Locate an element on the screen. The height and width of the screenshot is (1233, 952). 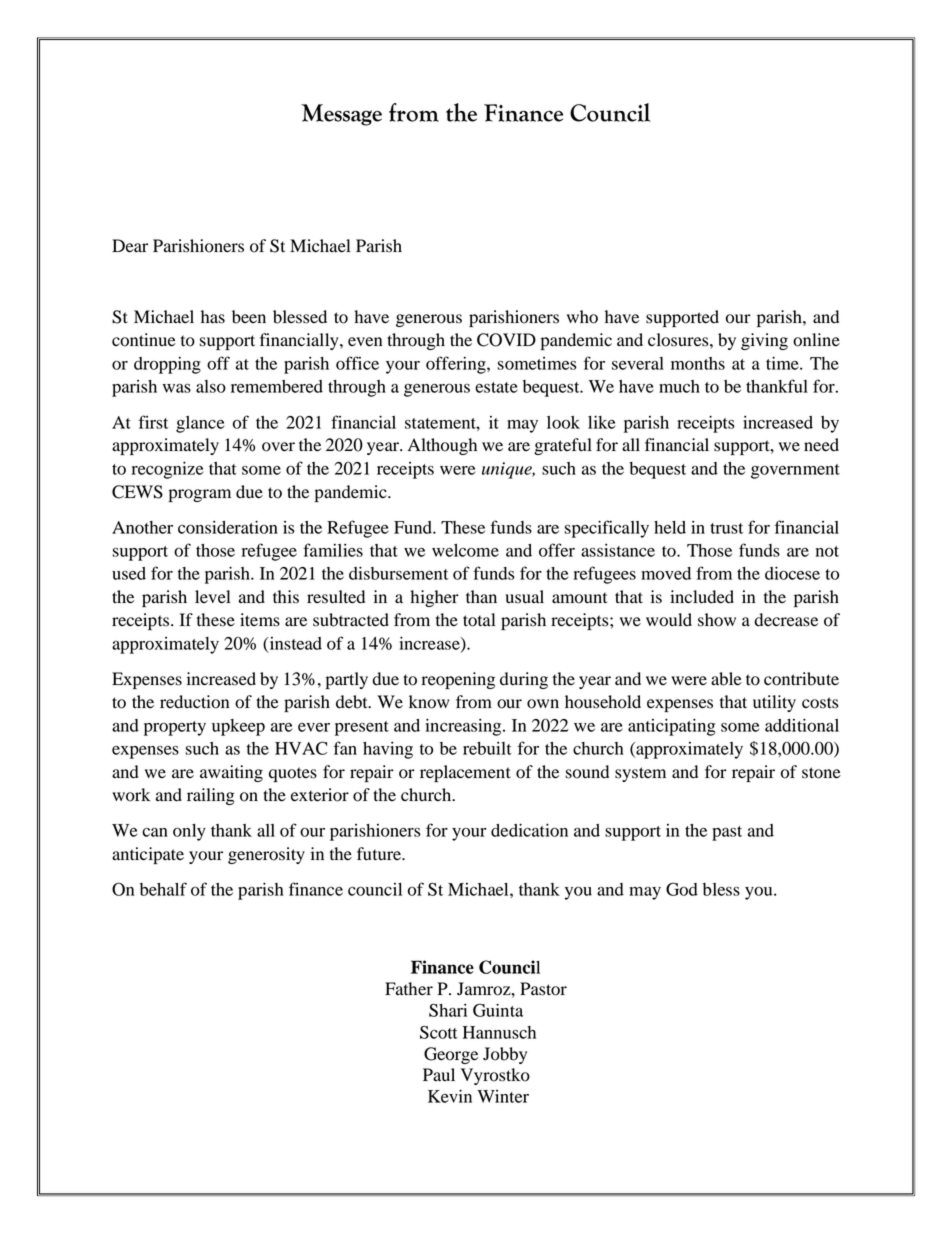
Father is located at coordinates (409, 989).
